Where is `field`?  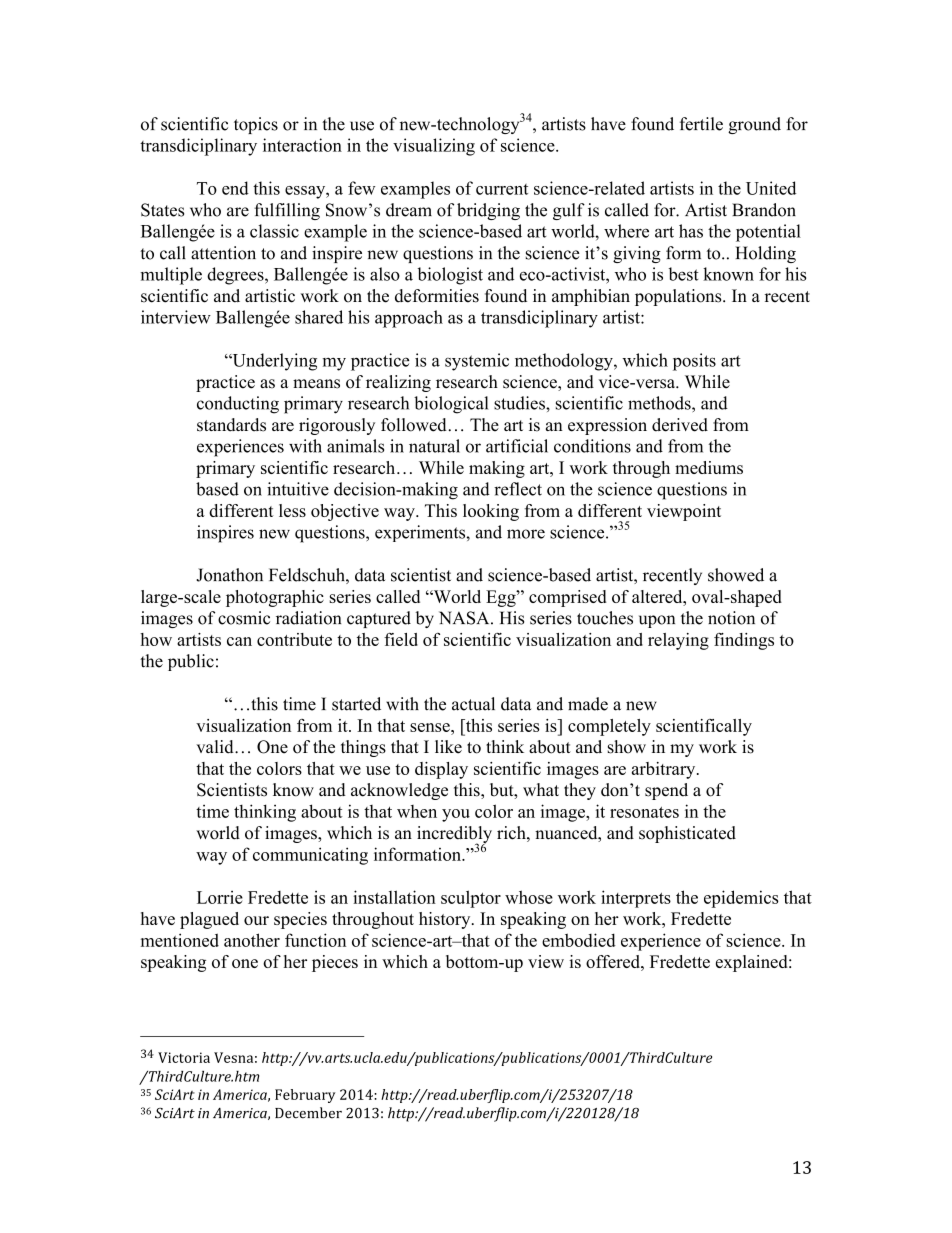
field is located at coordinates (401, 639).
